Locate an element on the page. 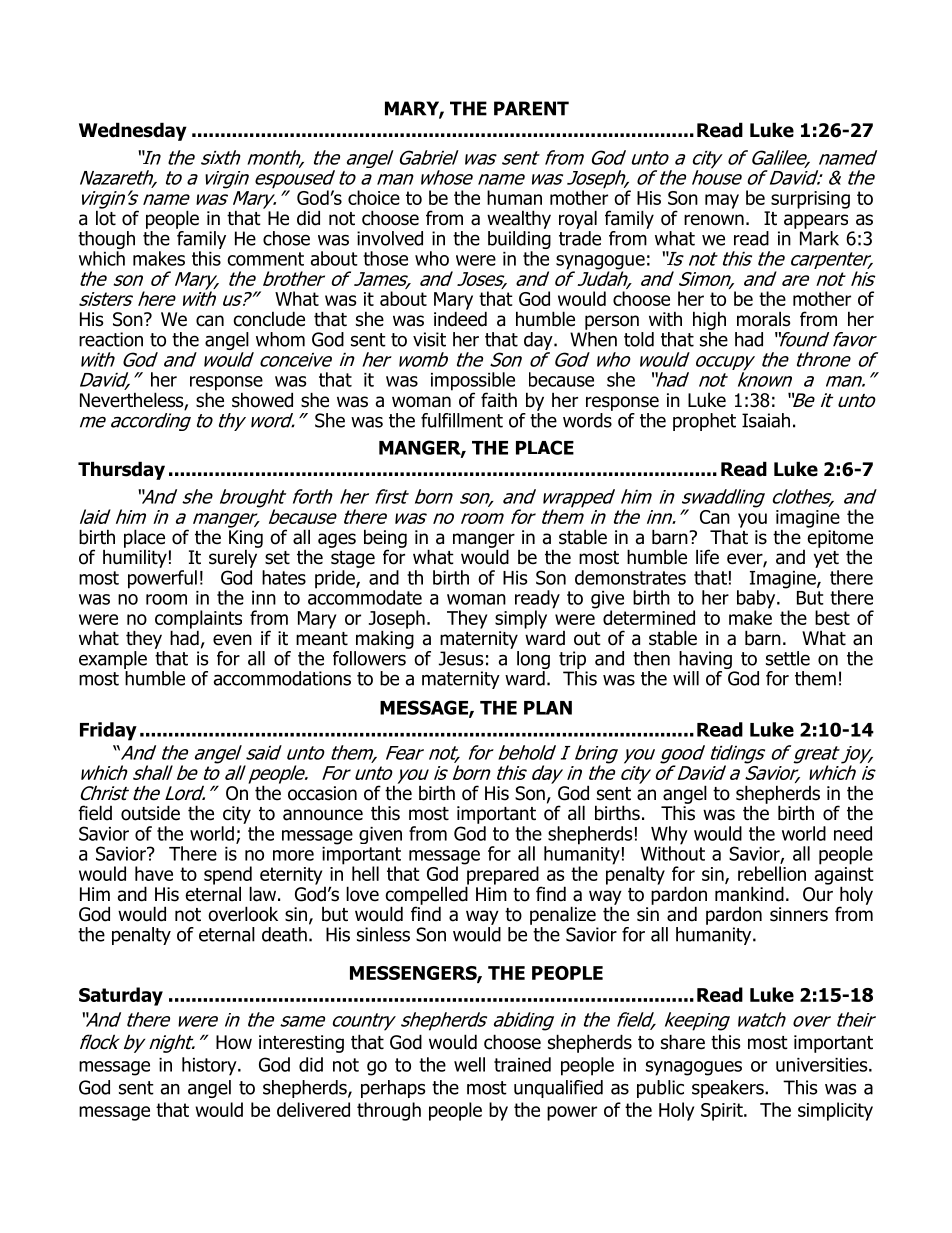  history is located at coordinates (210, 1066).
